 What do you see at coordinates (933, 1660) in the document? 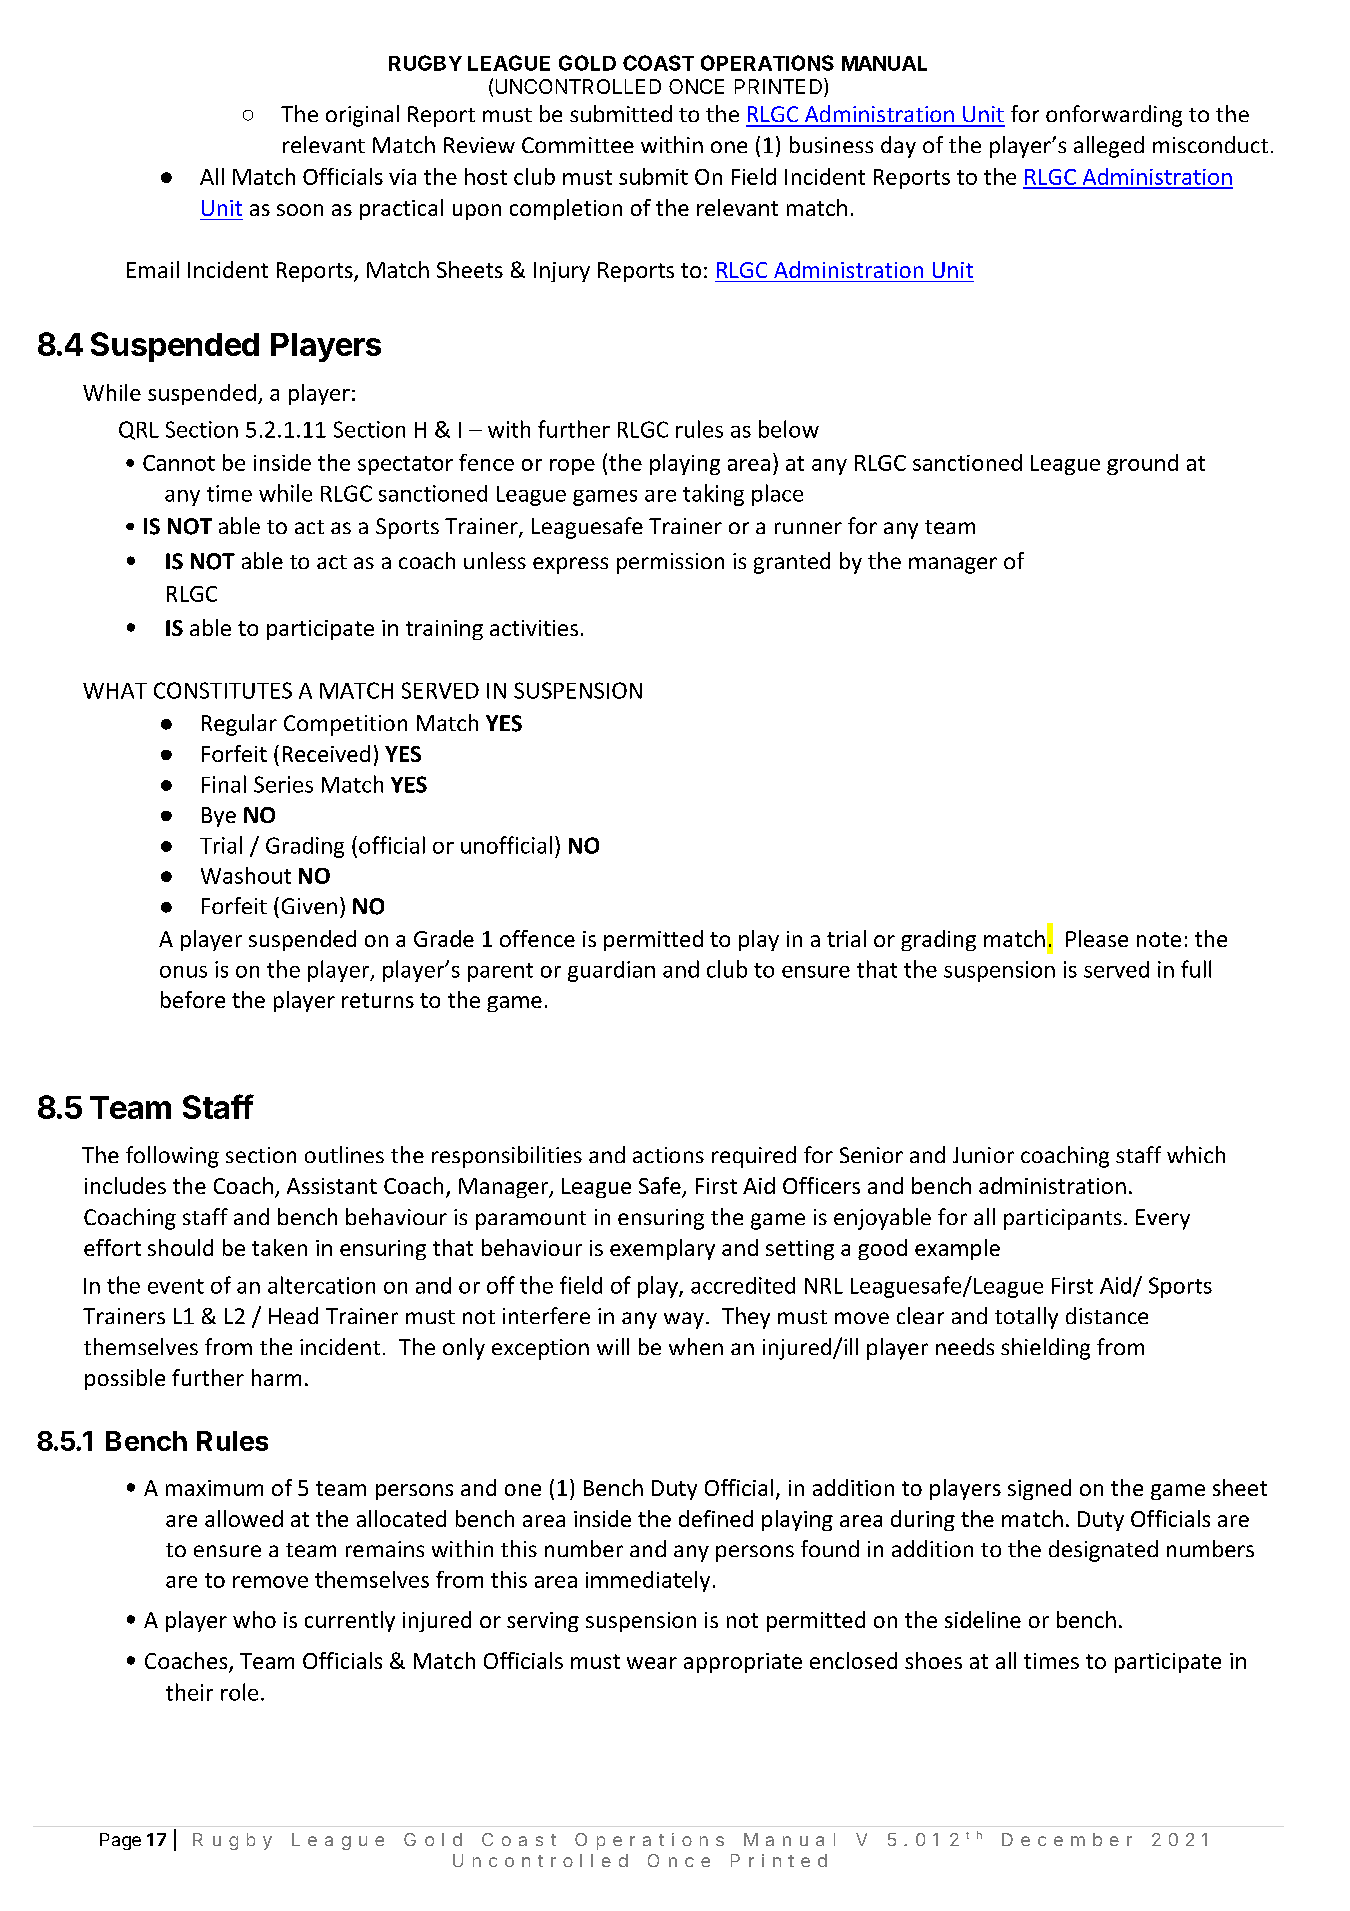
I see `shoes` at bounding box center [933, 1660].
